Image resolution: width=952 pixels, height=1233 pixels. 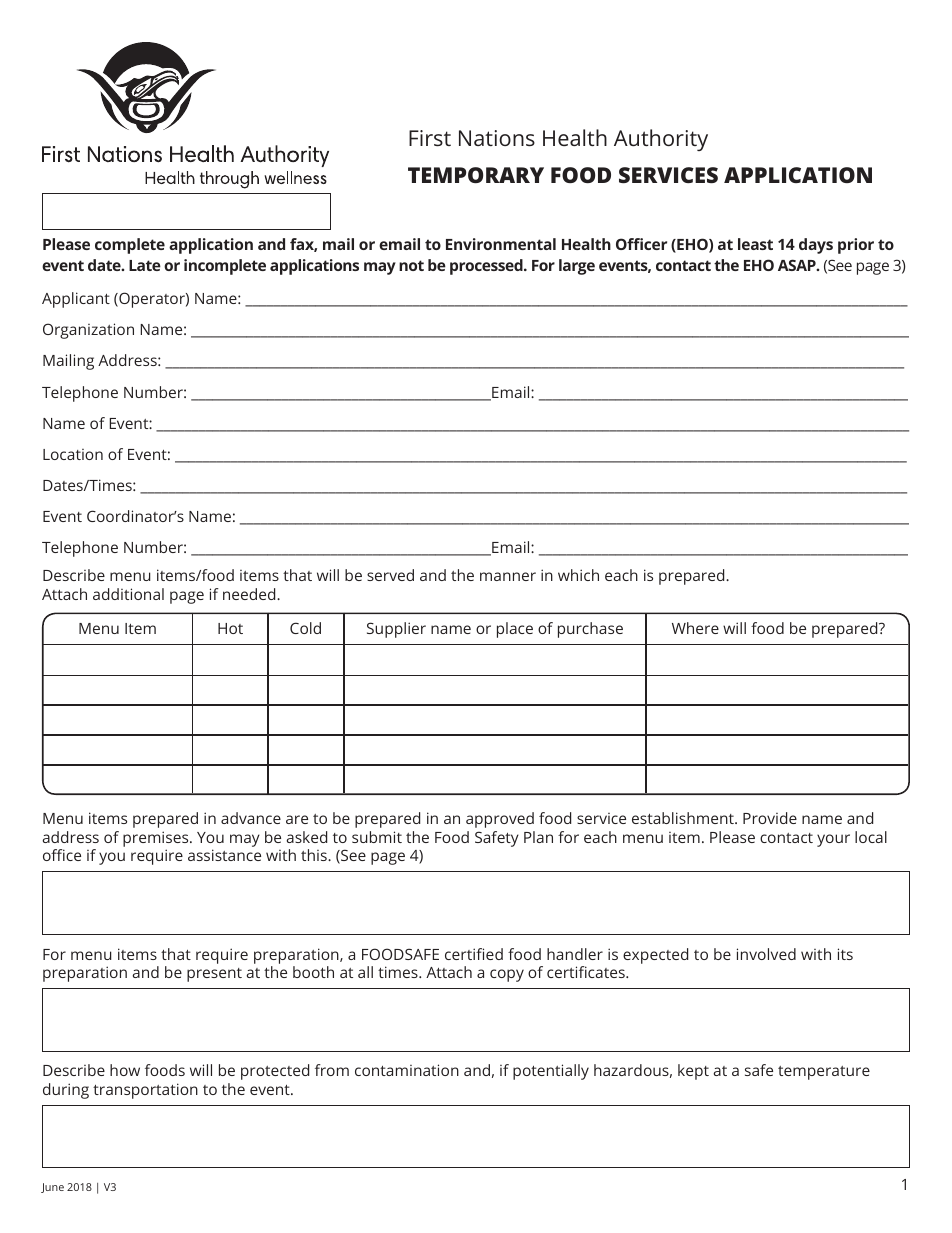 What do you see at coordinates (230, 628) in the image?
I see `Hot` at bounding box center [230, 628].
